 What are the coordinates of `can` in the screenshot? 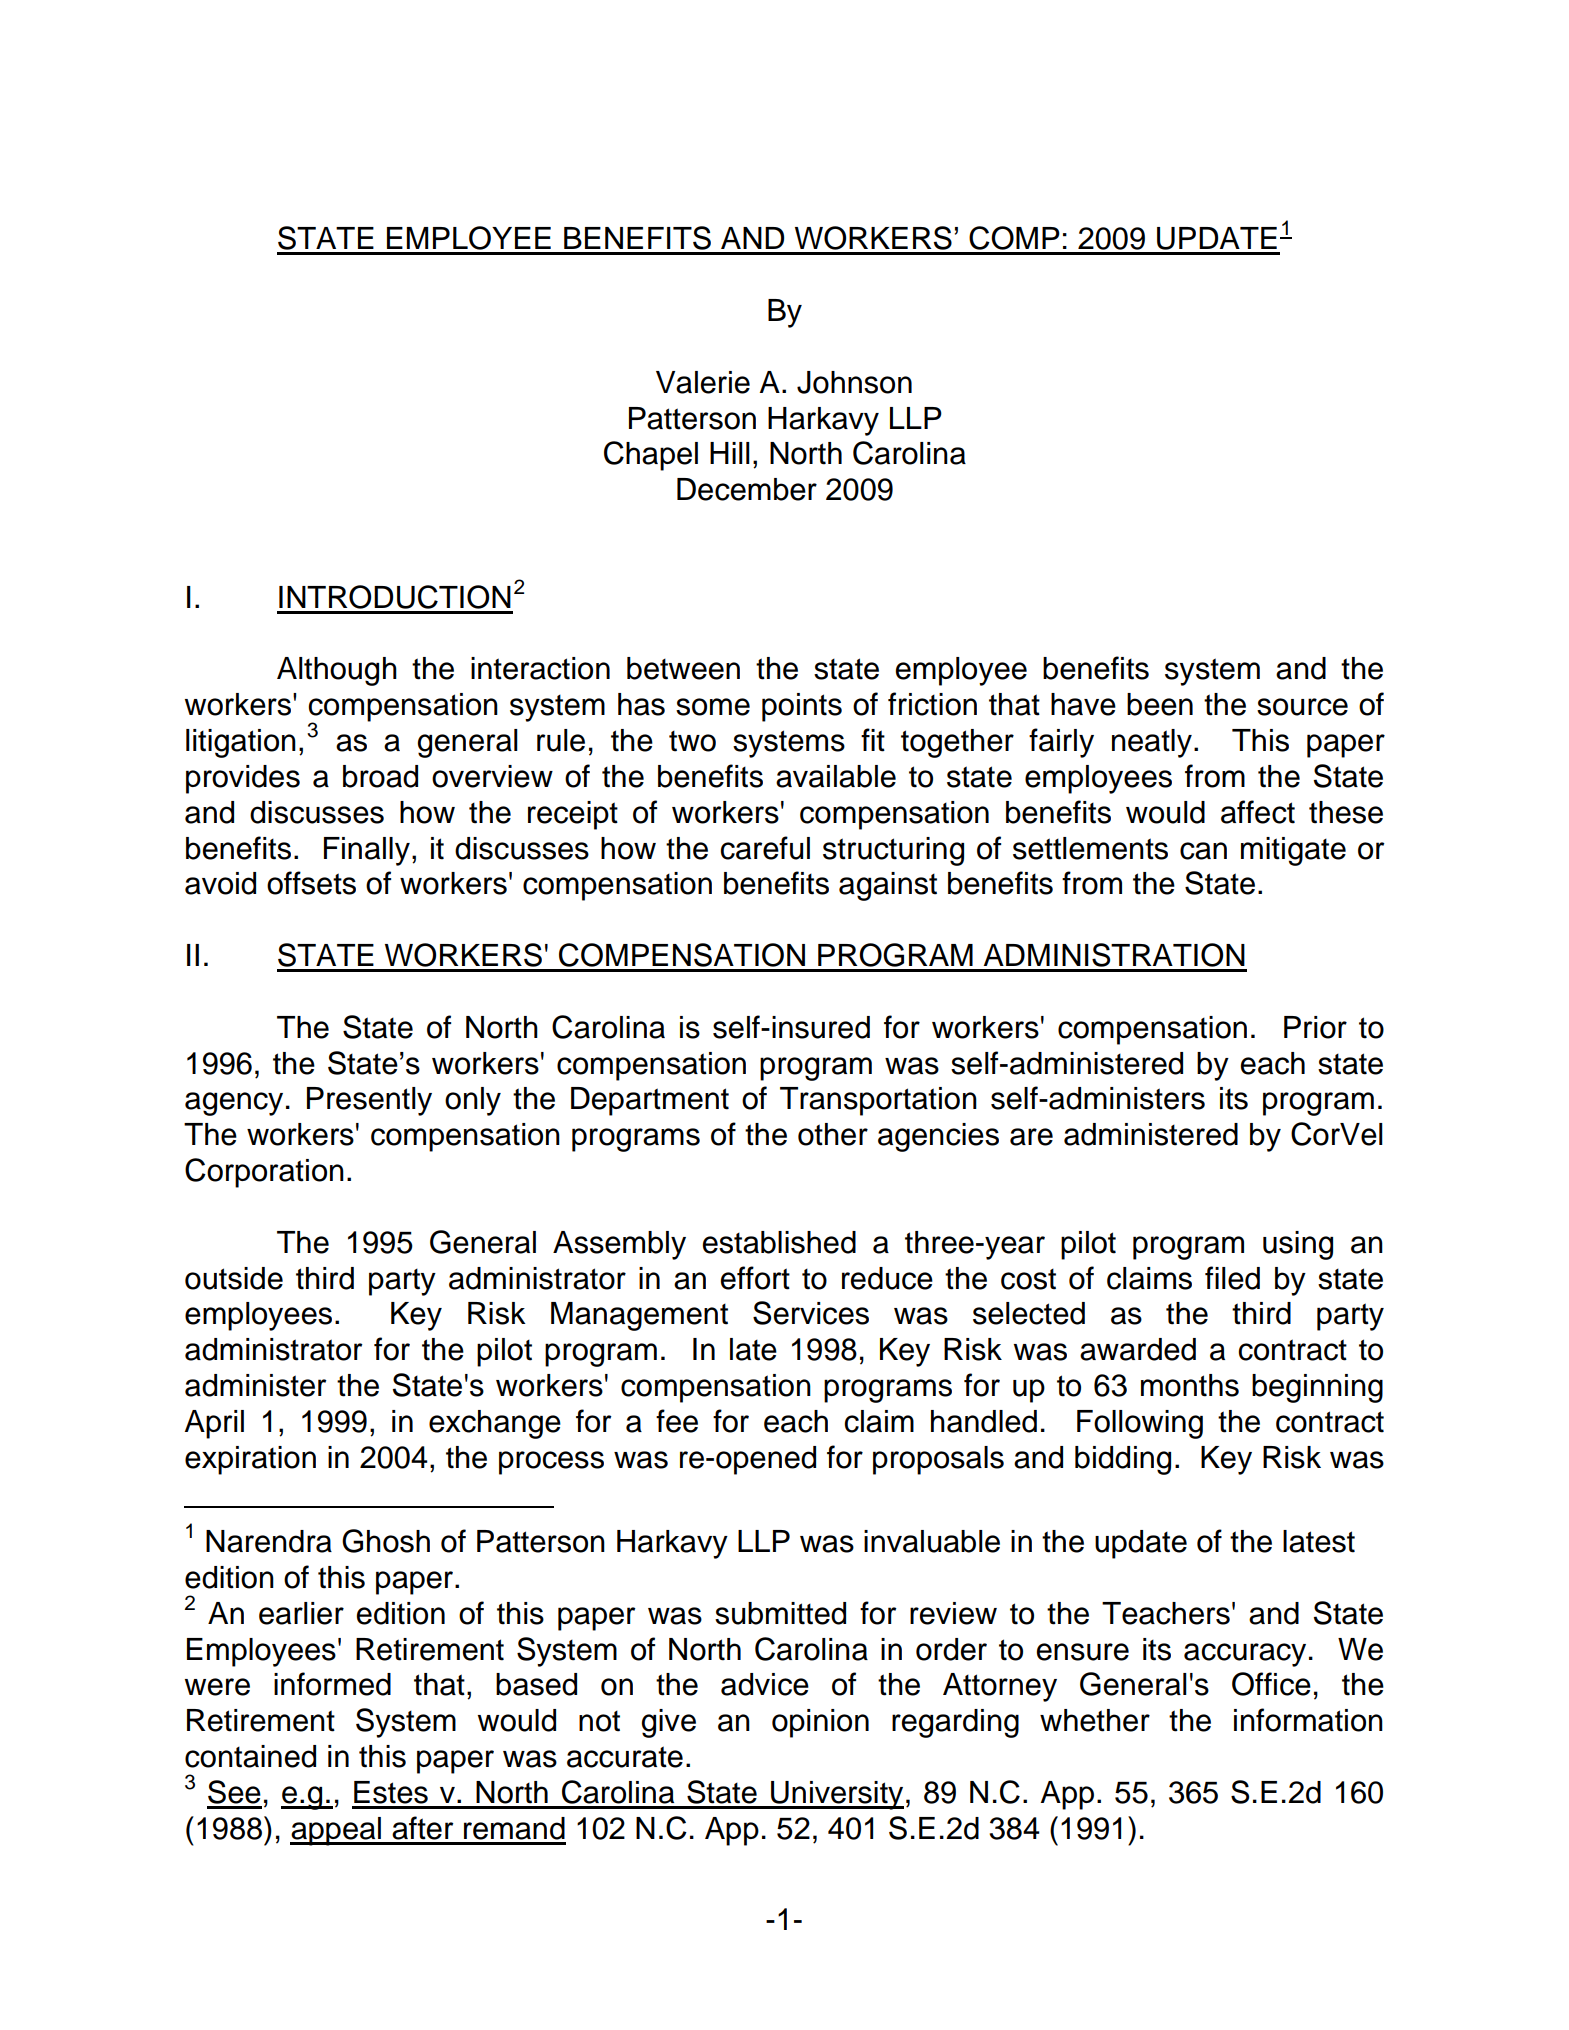 It's located at (1203, 851).
